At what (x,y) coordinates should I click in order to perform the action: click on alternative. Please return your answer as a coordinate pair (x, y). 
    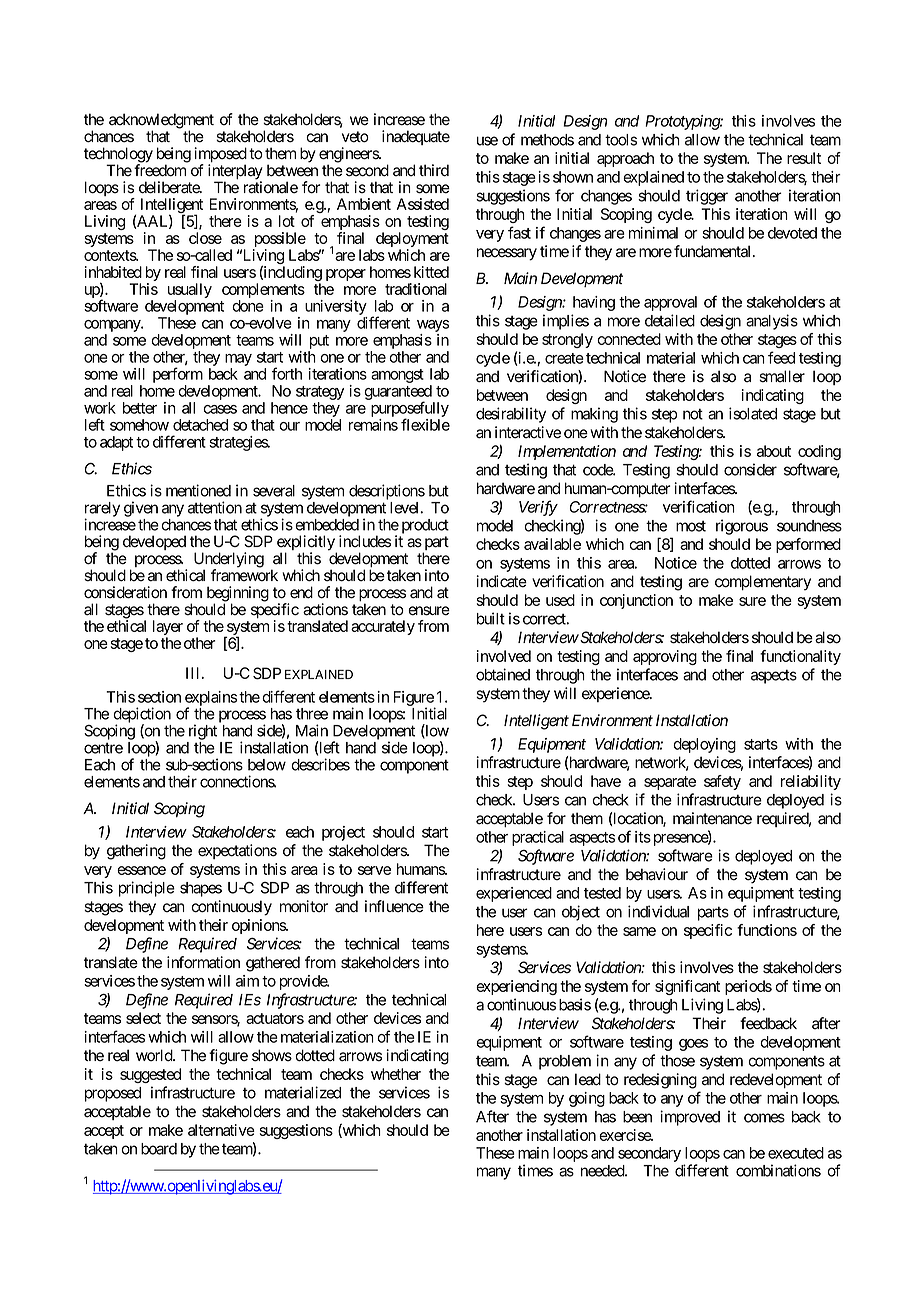
    Looking at the image, I should click on (221, 1130).
